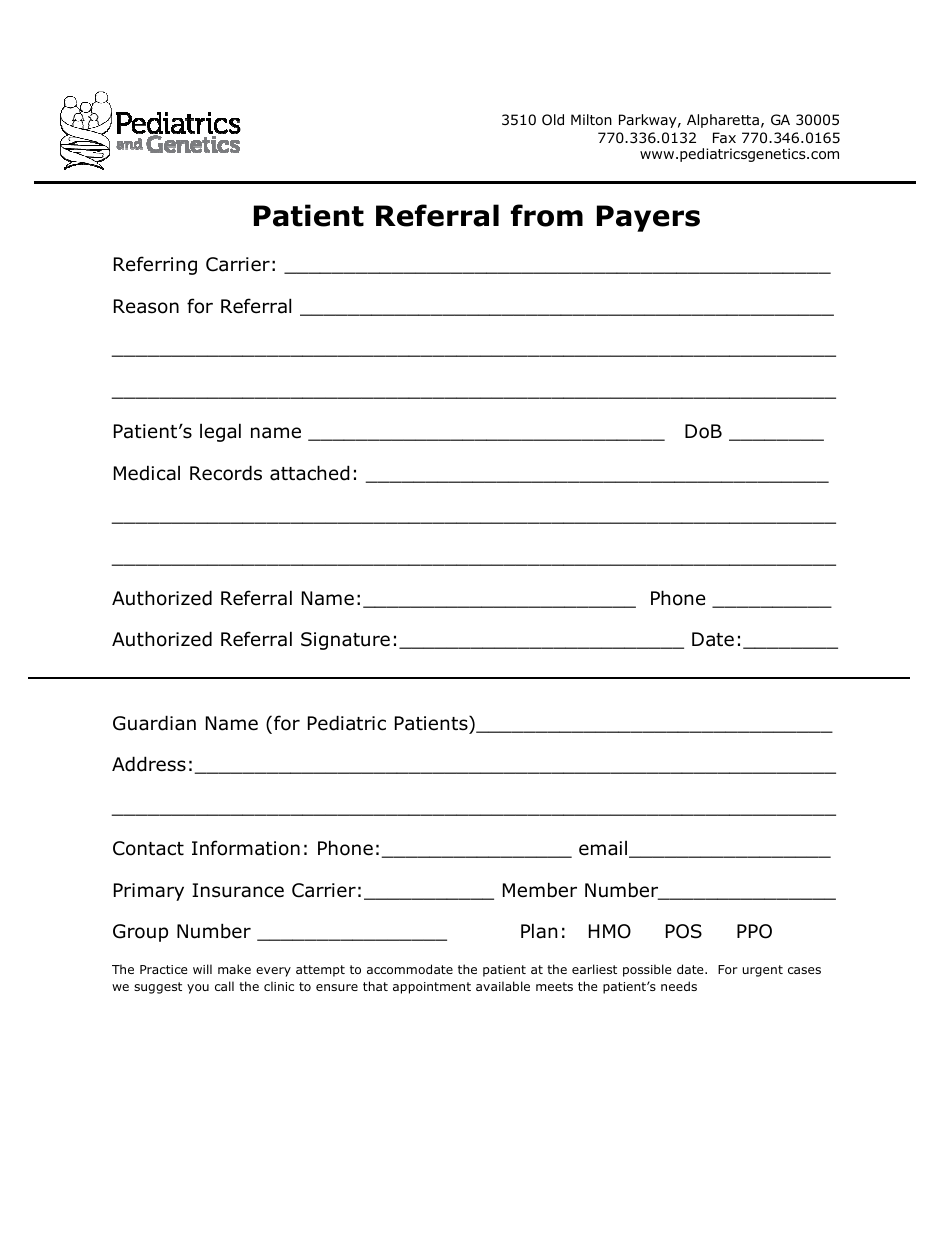  Describe the element at coordinates (553, 119) in the screenshot. I see `Old` at that location.
